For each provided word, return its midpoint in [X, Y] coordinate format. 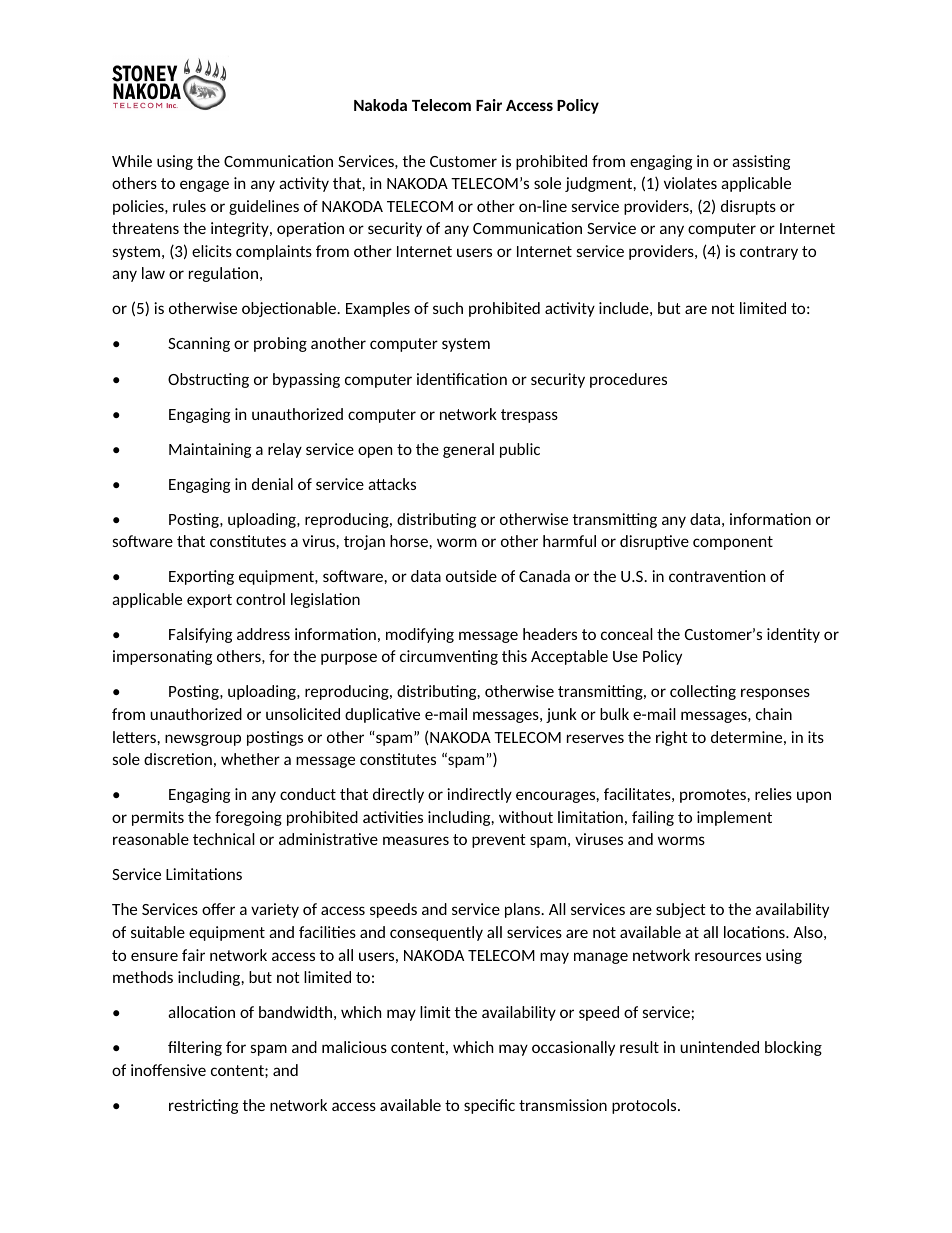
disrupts [748, 207]
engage [204, 186]
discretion [178, 759]
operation [310, 229]
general [468, 450]
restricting [204, 1106]
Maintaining [210, 450]
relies [773, 794]
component [733, 543]
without [526, 817]
